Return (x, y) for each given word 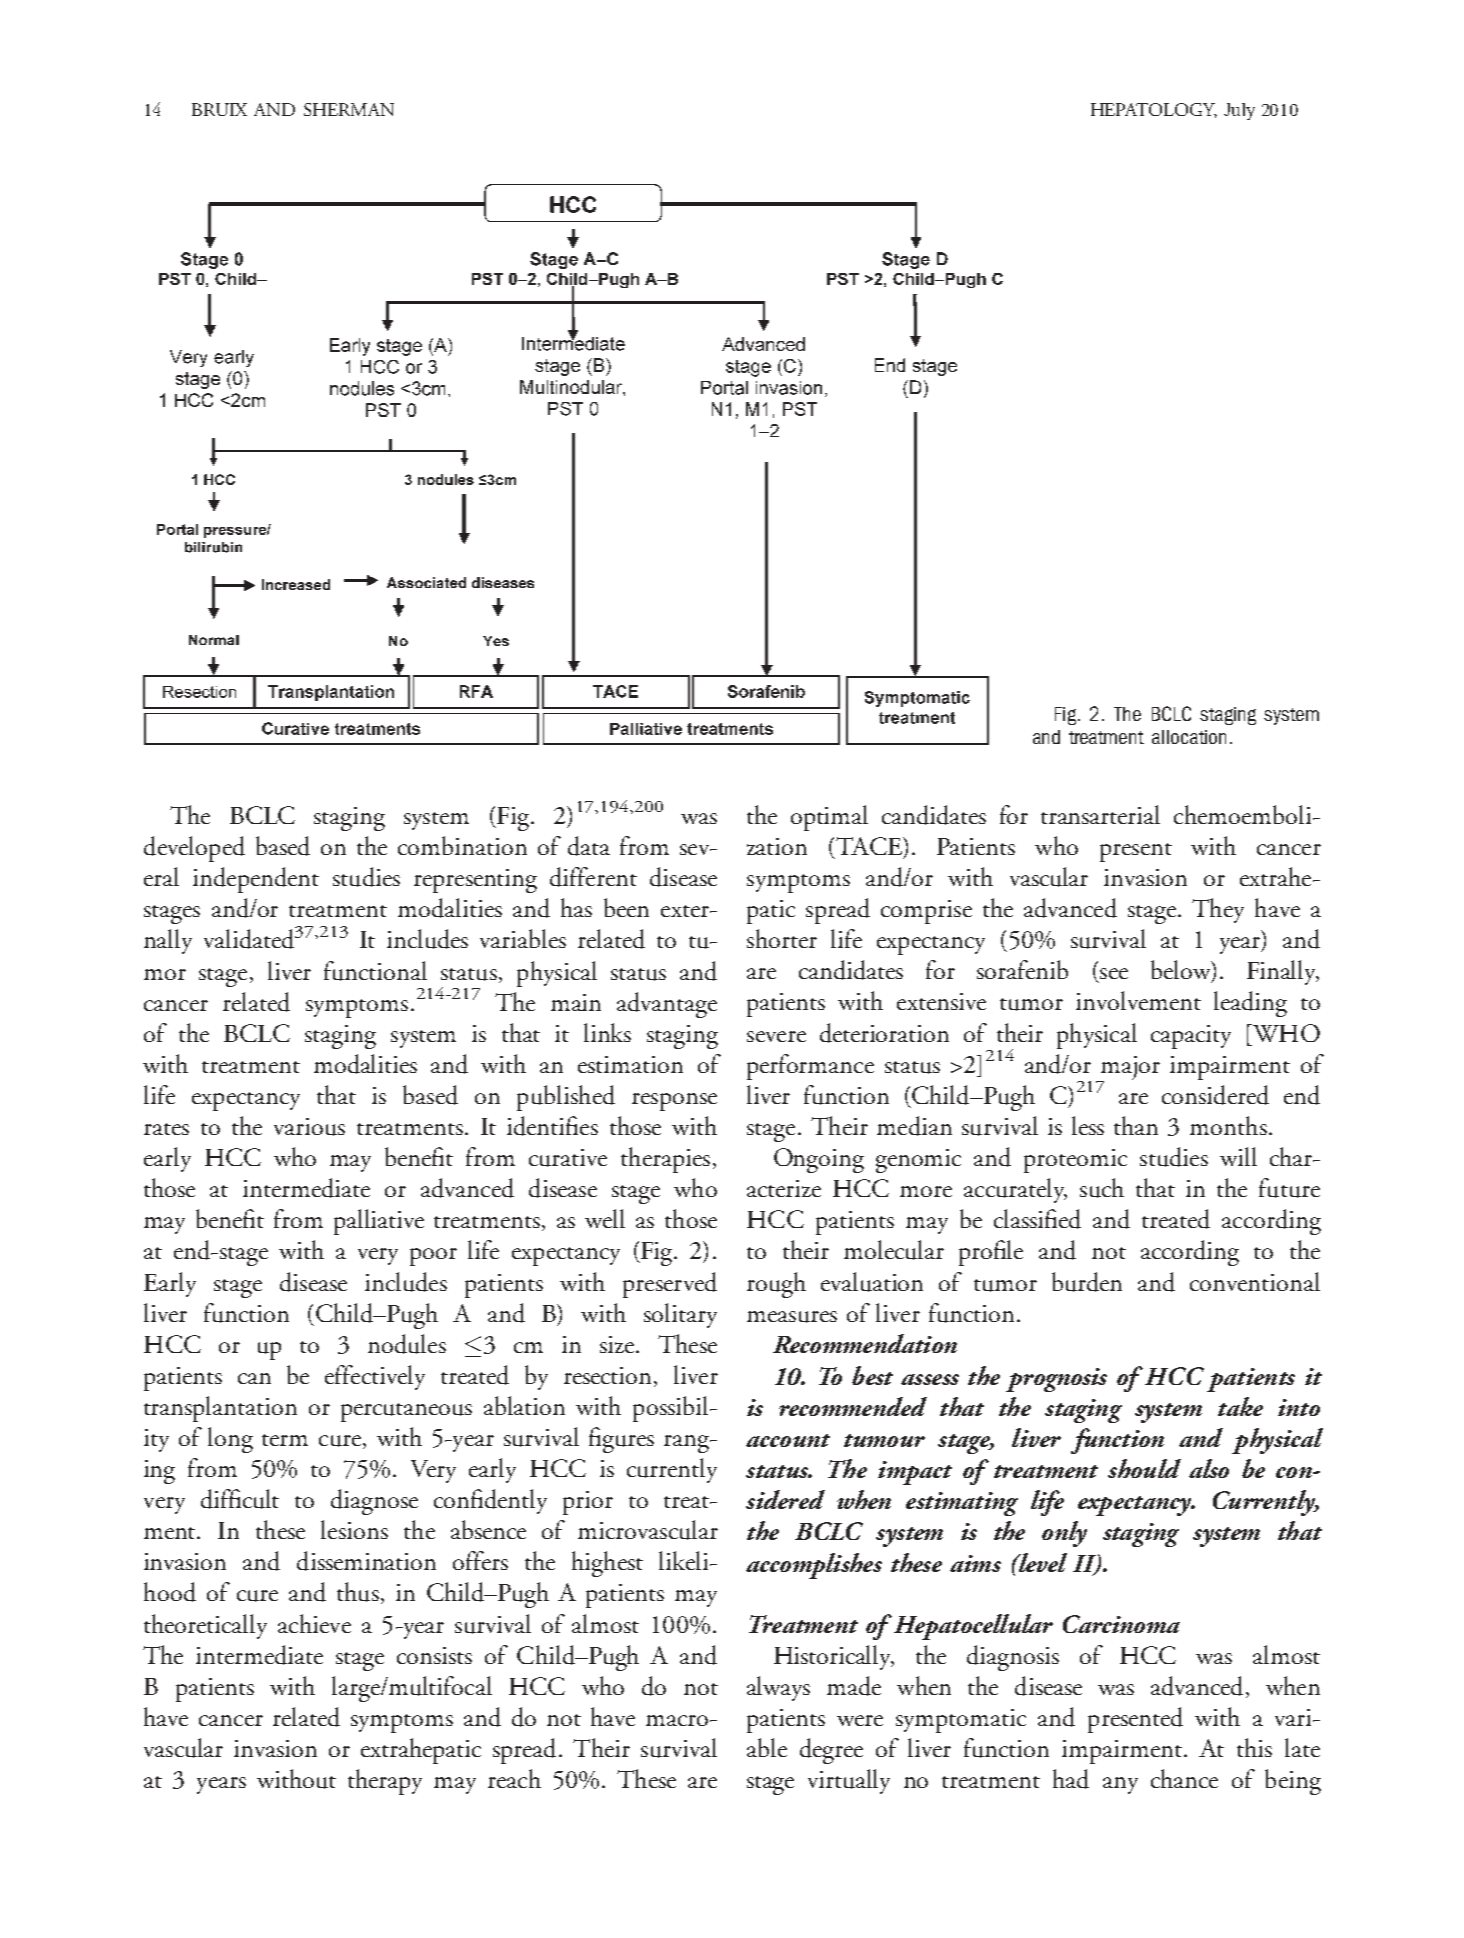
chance (1184, 1778)
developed (194, 849)
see (1112, 975)
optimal (829, 818)
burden (1087, 1282)
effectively (375, 1377)
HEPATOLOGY (1154, 110)
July (1239, 111)
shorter (782, 938)
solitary (680, 1315)
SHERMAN (349, 109)
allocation (1189, 737)
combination (462, 845)
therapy (385, 1782)
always (778, 1688)
